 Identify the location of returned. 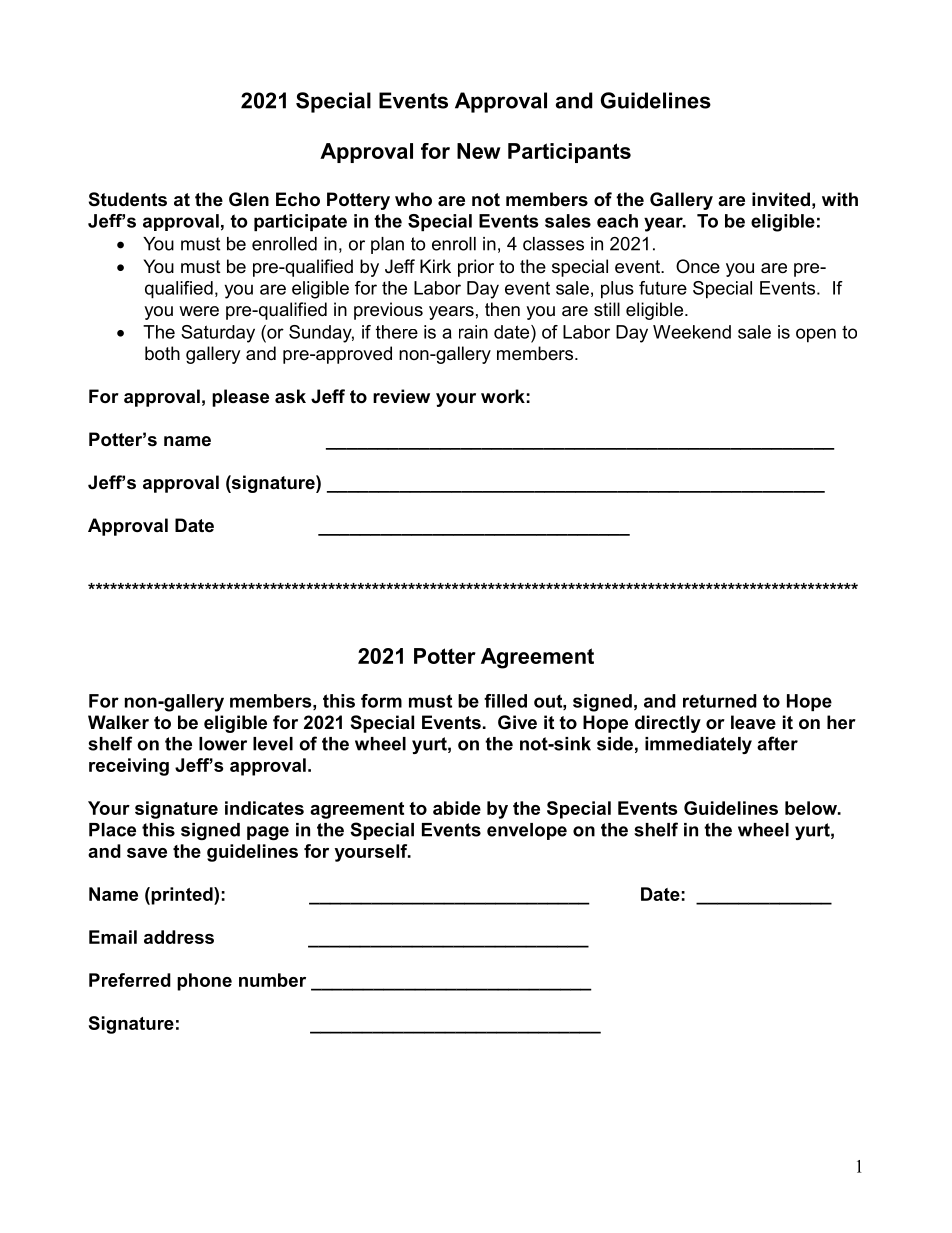
(720, 701).
